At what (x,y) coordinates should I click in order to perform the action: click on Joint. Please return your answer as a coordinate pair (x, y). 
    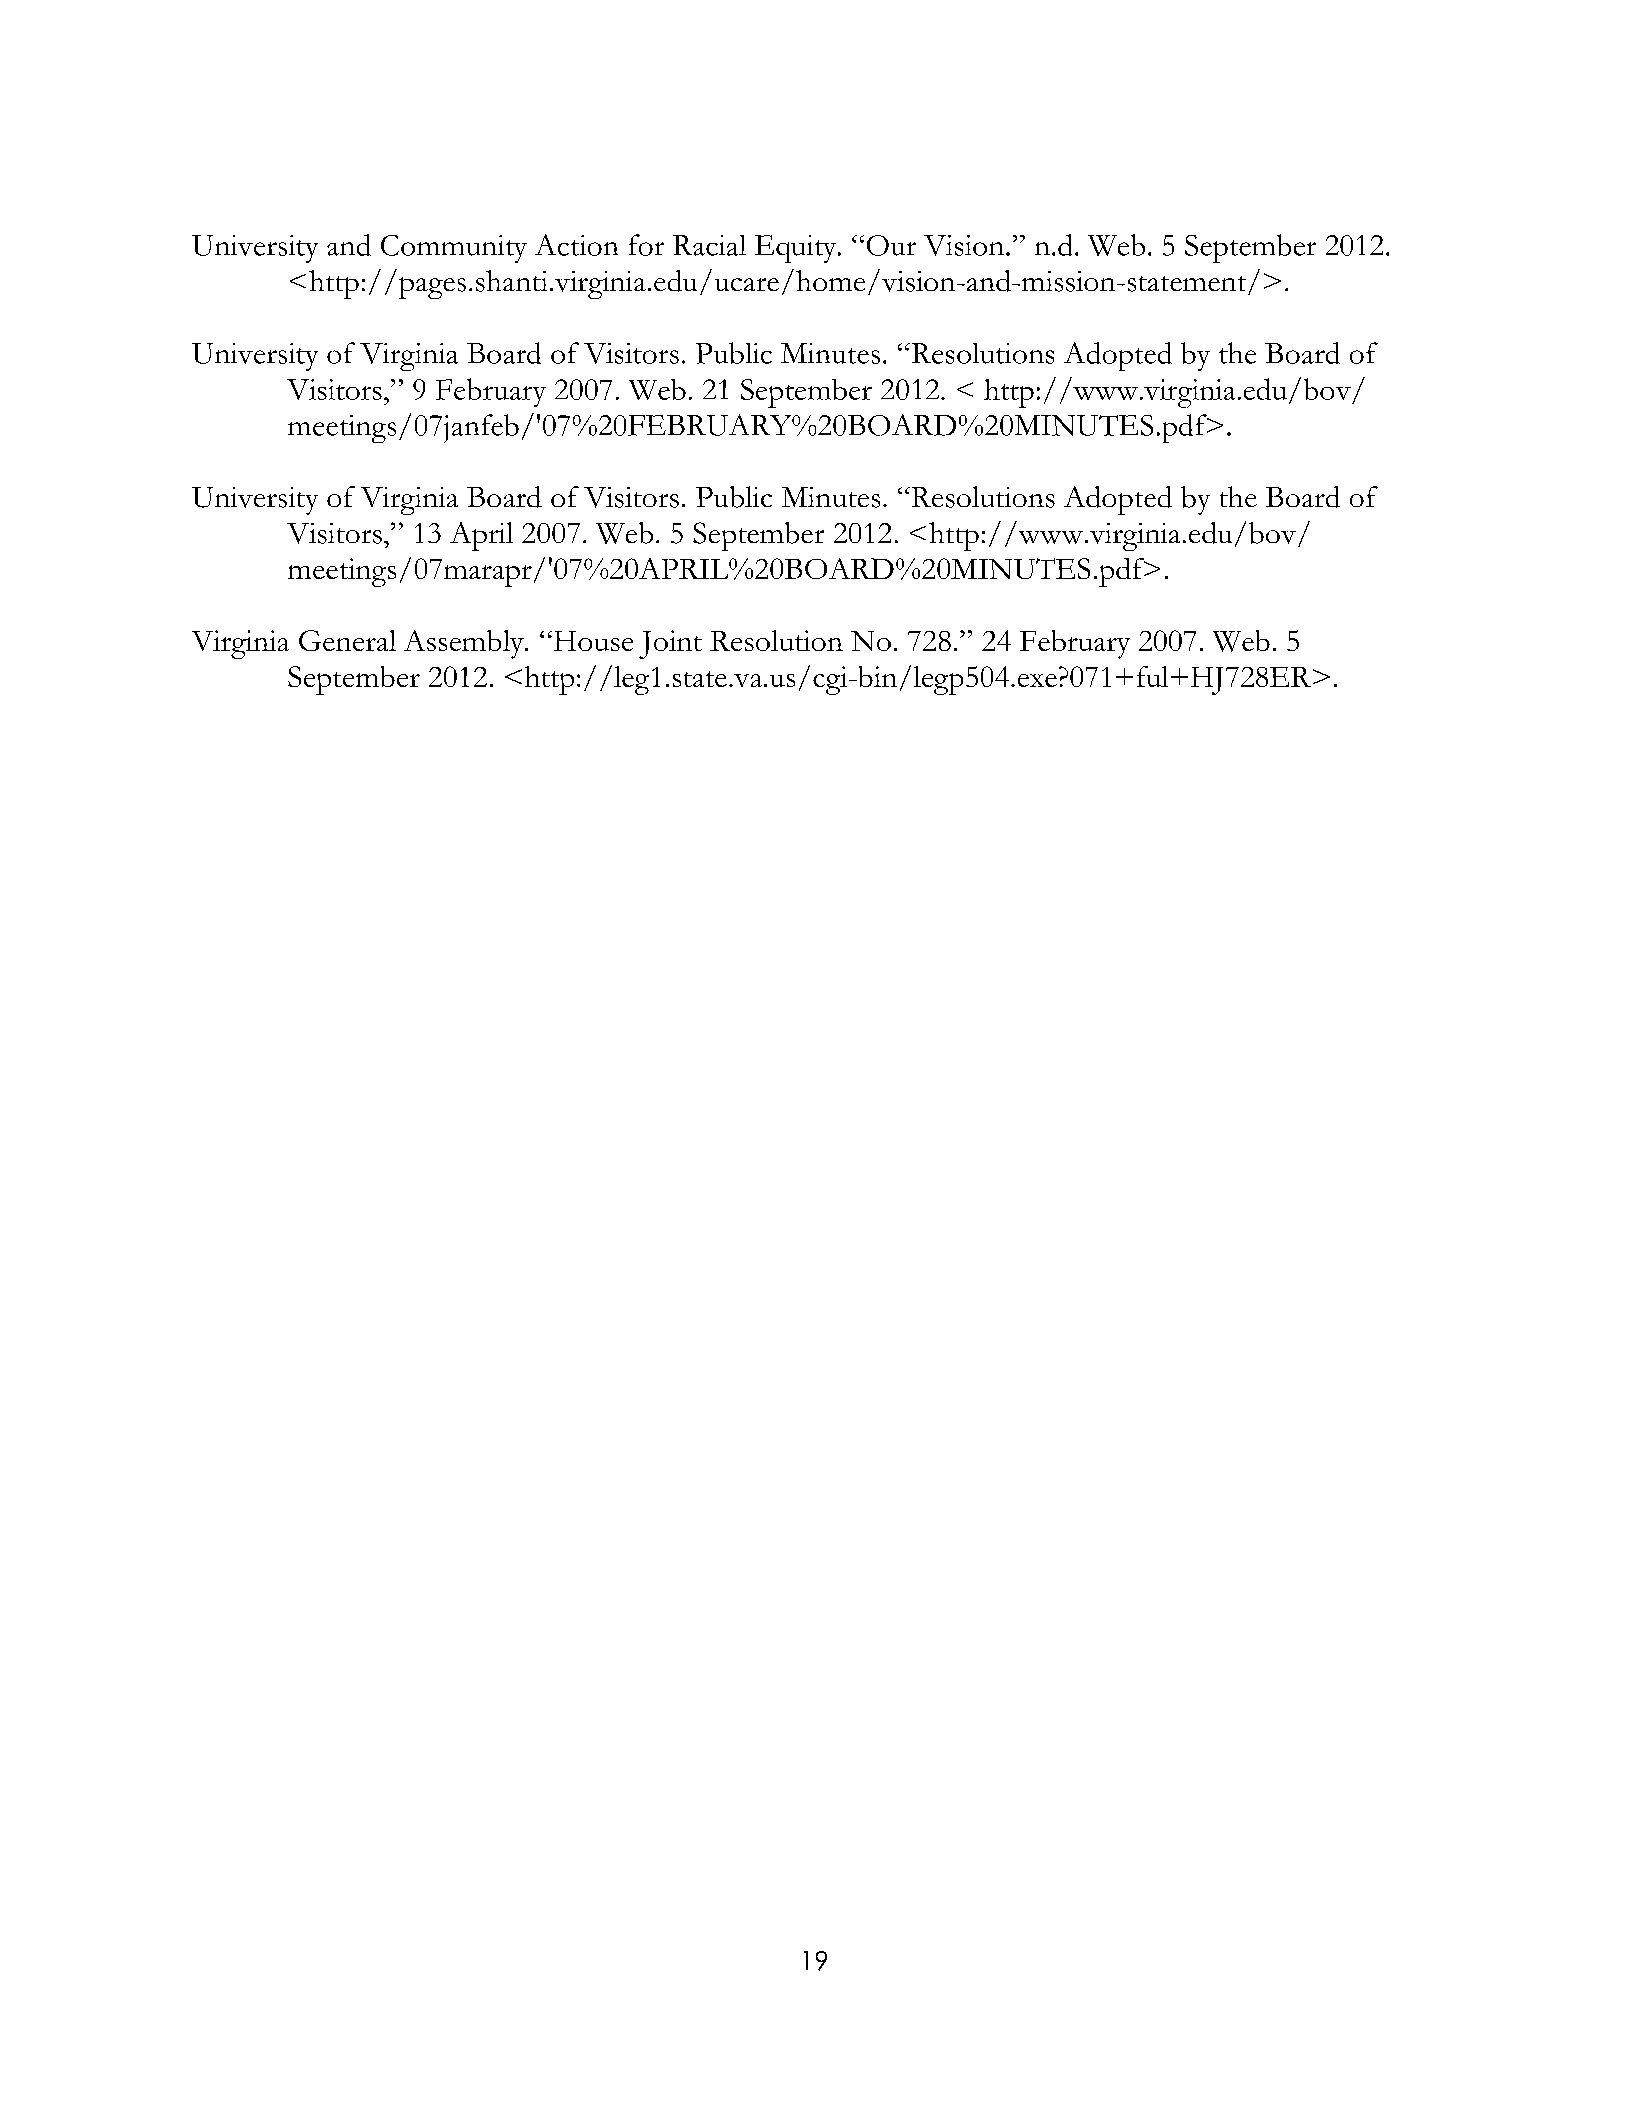
    Looking at the image, I should click on (670, 644).
